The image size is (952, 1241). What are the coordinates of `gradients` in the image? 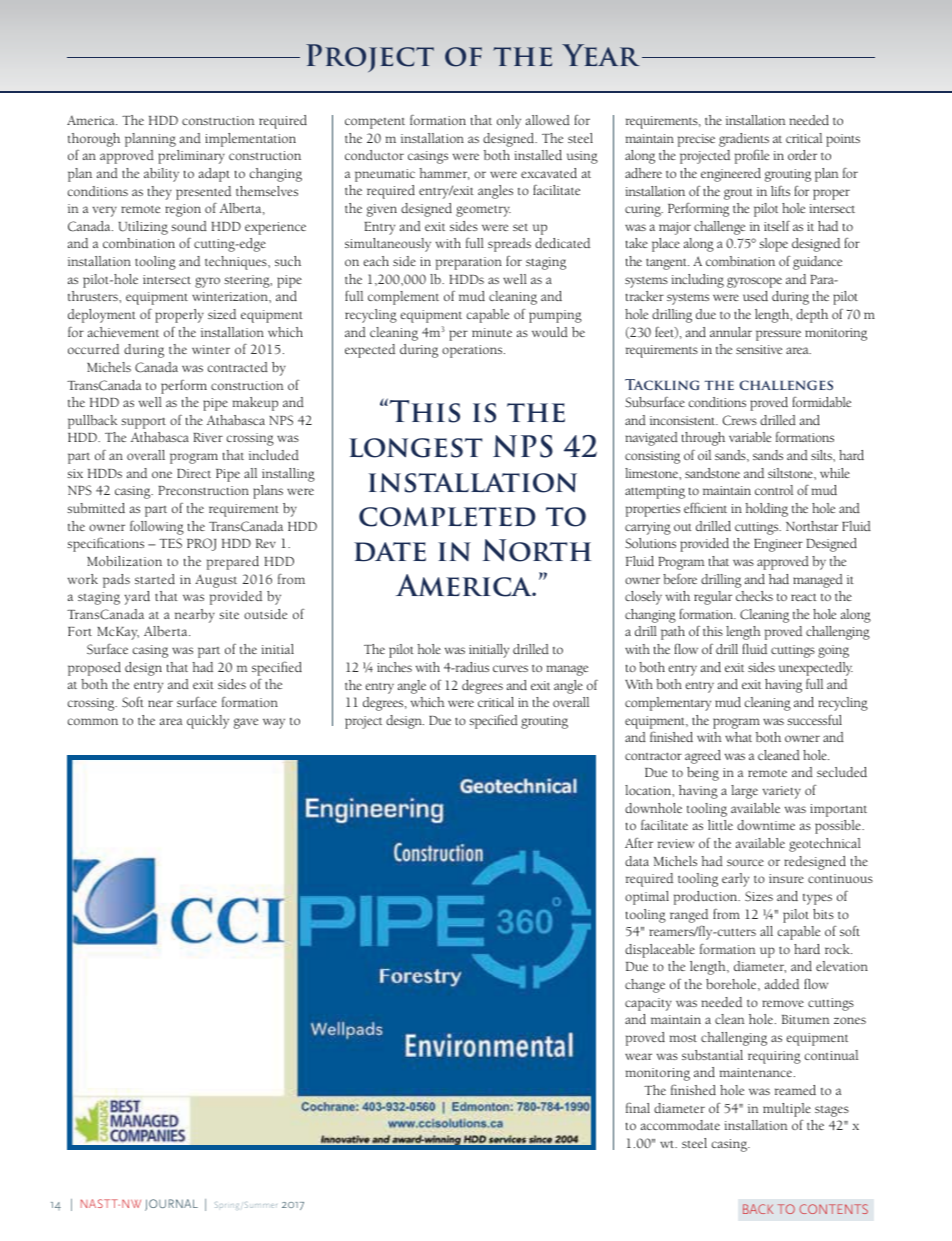 It's located at (744, 140).
